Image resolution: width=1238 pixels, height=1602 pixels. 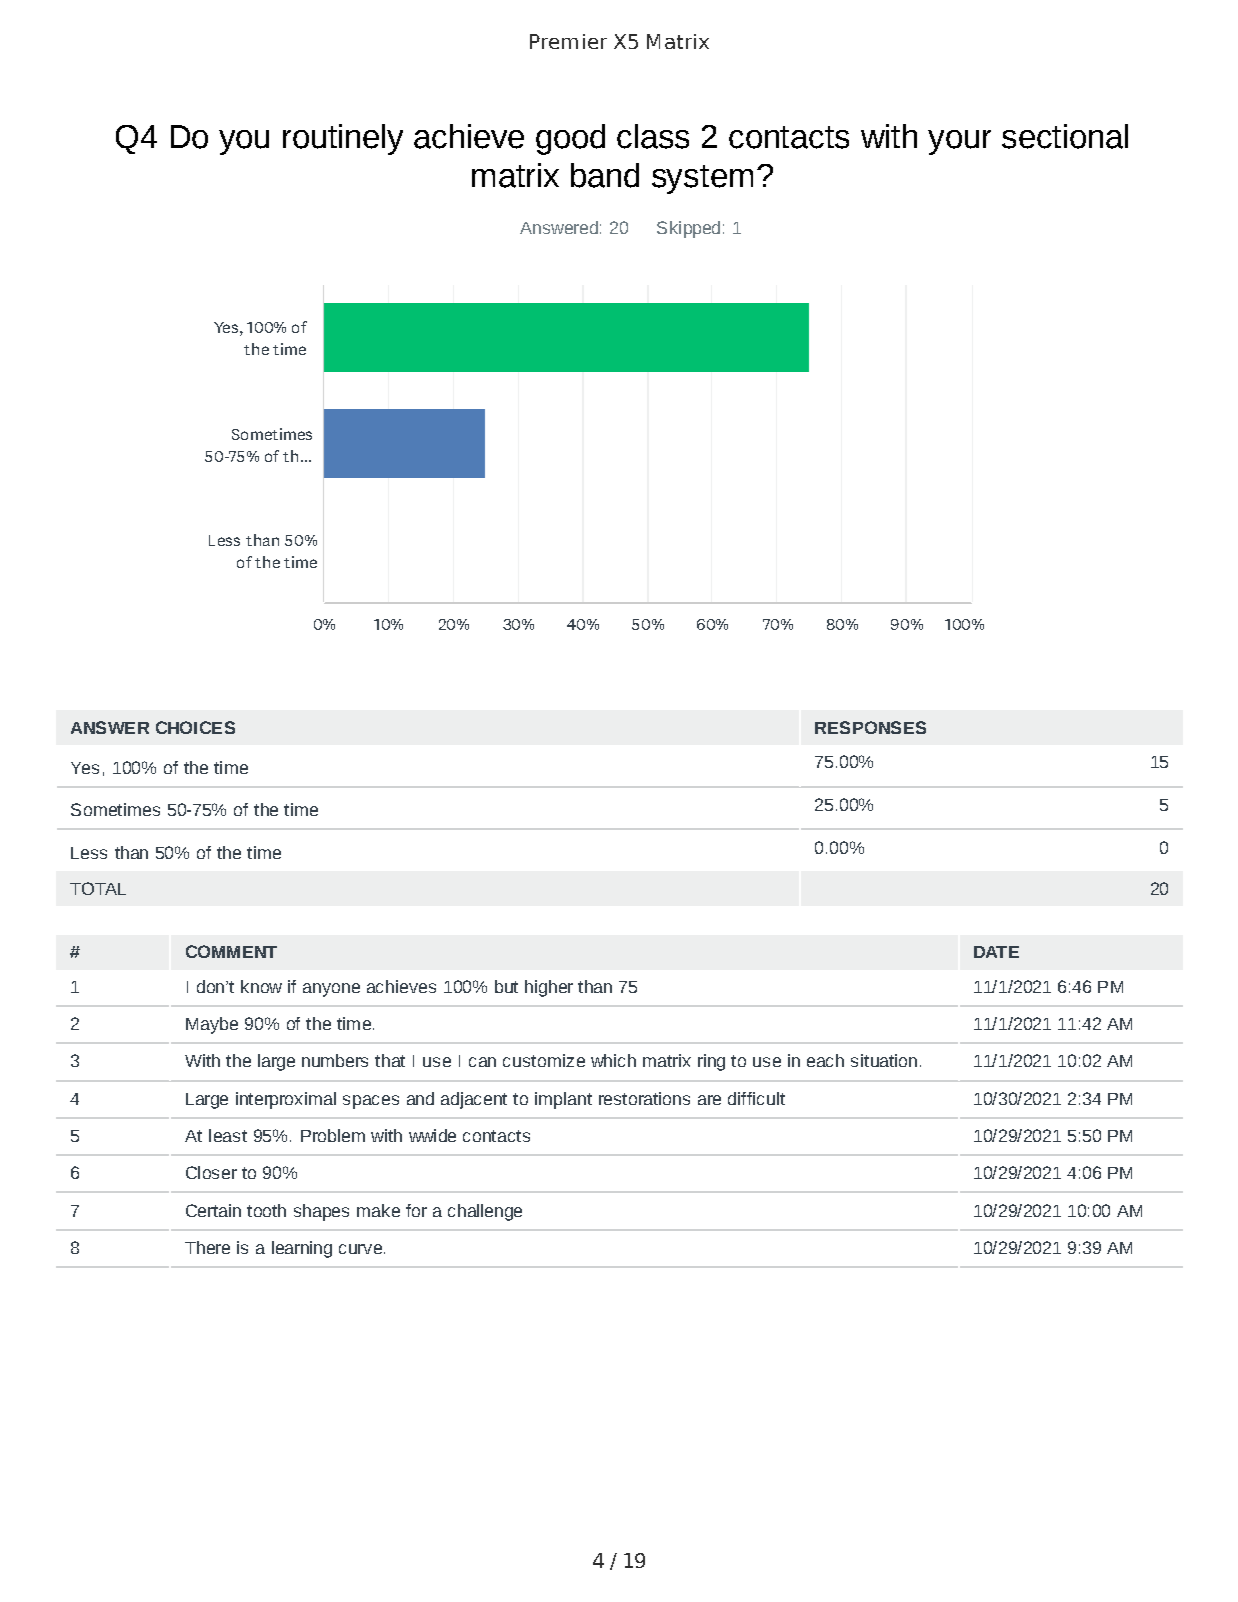 What do you see at coordinates (98, 888) in the page?
I see `TOTAL` at bounding box center [98, 888].
